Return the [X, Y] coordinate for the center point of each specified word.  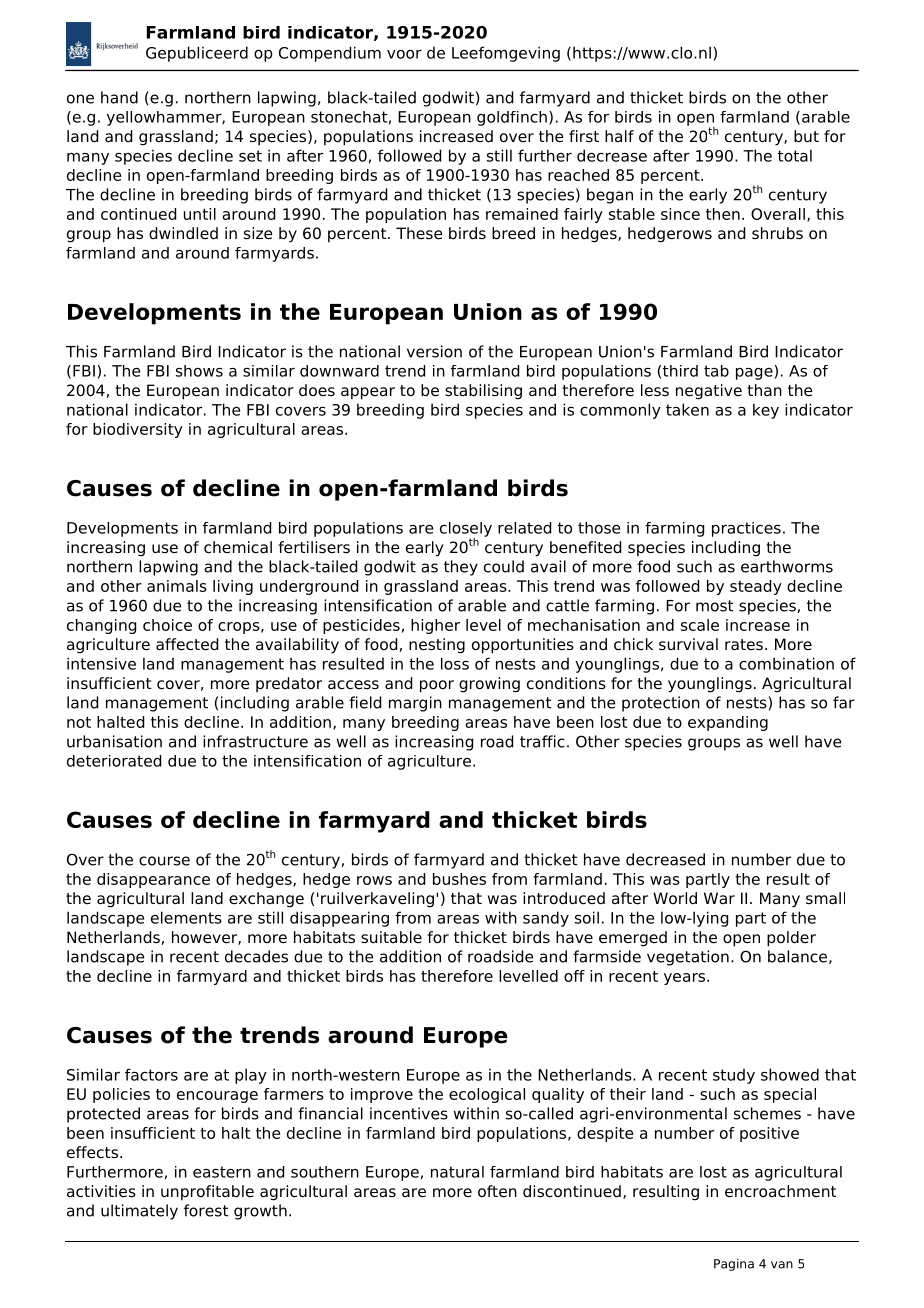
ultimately [139, 1212]
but [806, 136]
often [497, 1191]
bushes [459, 879]
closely [466, 530]
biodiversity [138, 430]
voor [404, 54]
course [164, 861]
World [675, 898]
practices [746, 529]
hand [119, 97]
